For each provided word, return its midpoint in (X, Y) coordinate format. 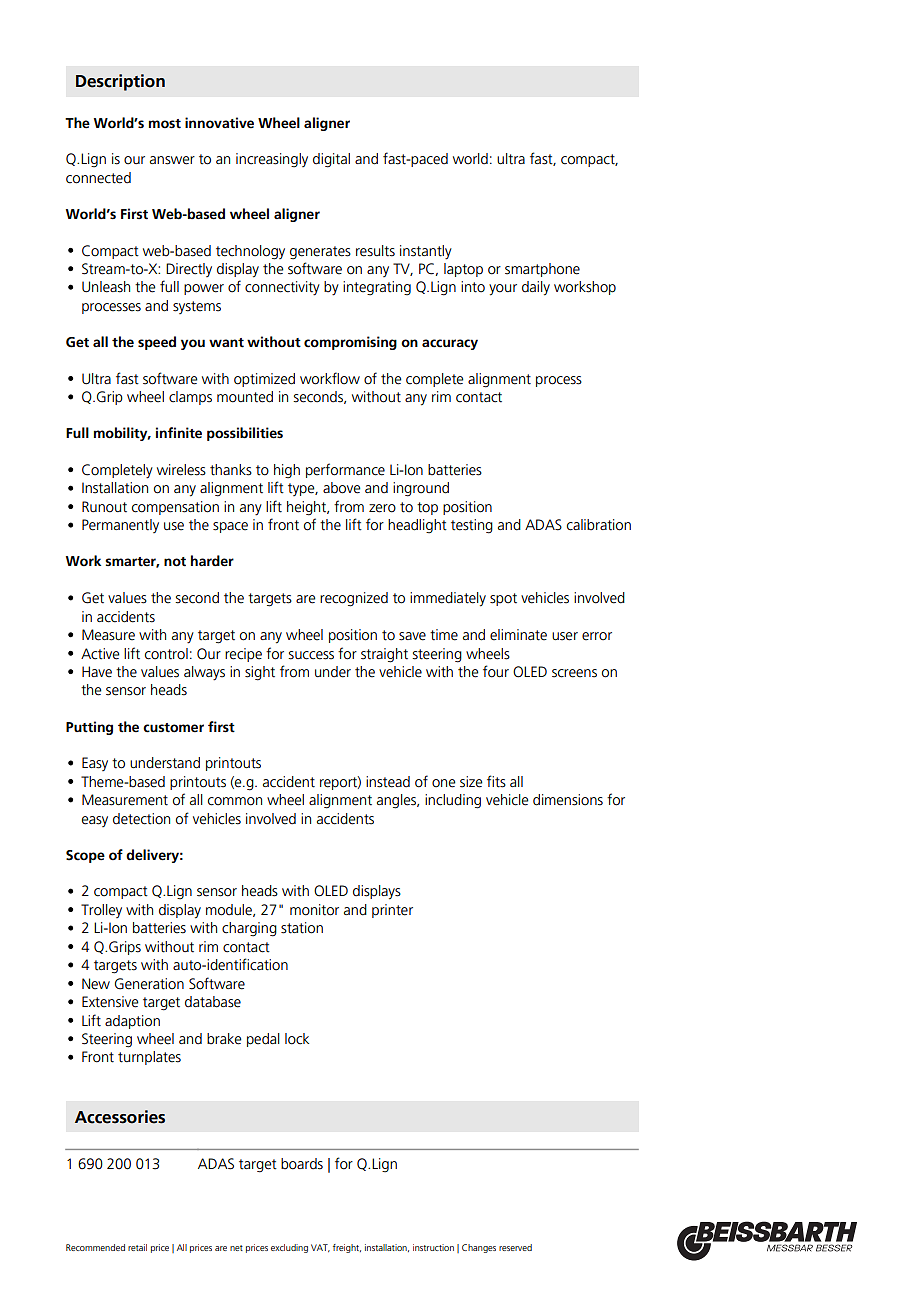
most (165, 124)
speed (157, 343)
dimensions (568, 800)
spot (503, 599)
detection (141, 819)
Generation (149, 984)
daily (536, 288)
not (175, 562)
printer (392, 911)
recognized (354, 599)
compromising (350, 343)
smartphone (542, 270)
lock (297, 1039)
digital (331, 160)
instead (388, 782)
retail (137, 1247)
